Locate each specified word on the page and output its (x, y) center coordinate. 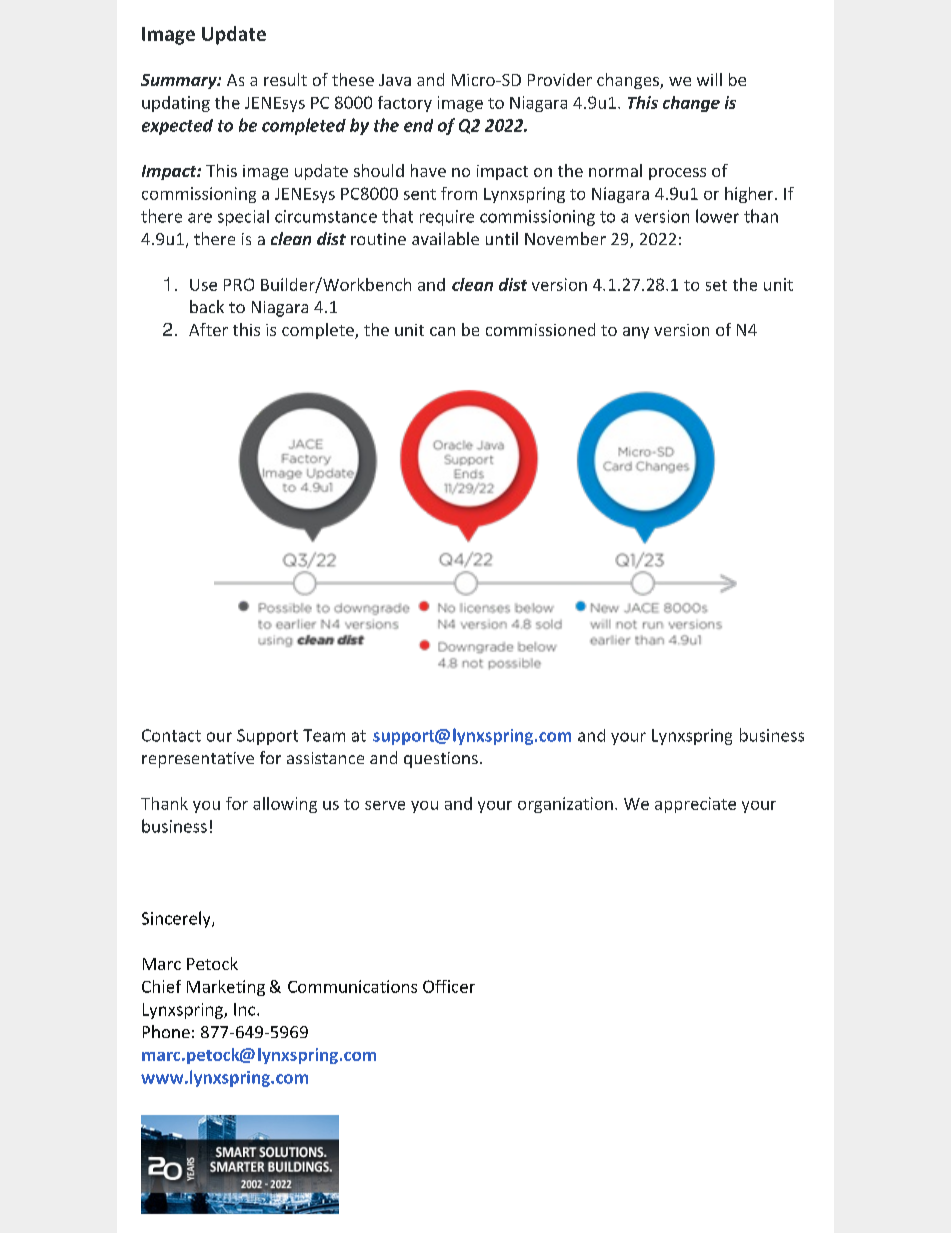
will (709, 79)
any (636, 333)
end (418, 125)
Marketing (226, 988)
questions (441, 760)
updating (176, 104)
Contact (171, 735)
